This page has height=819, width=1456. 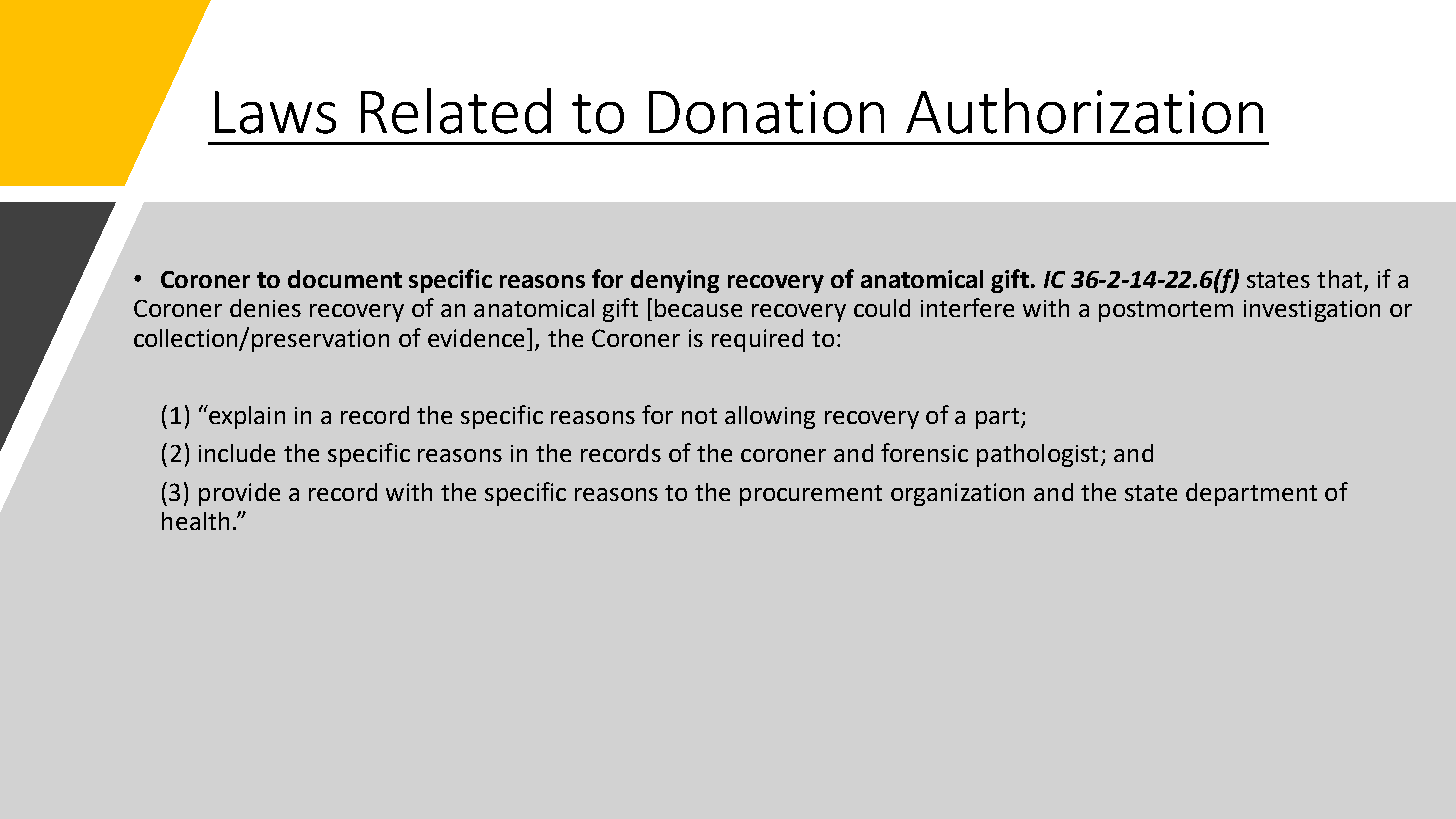 I want to click on because, so click(x=698, y=308).
